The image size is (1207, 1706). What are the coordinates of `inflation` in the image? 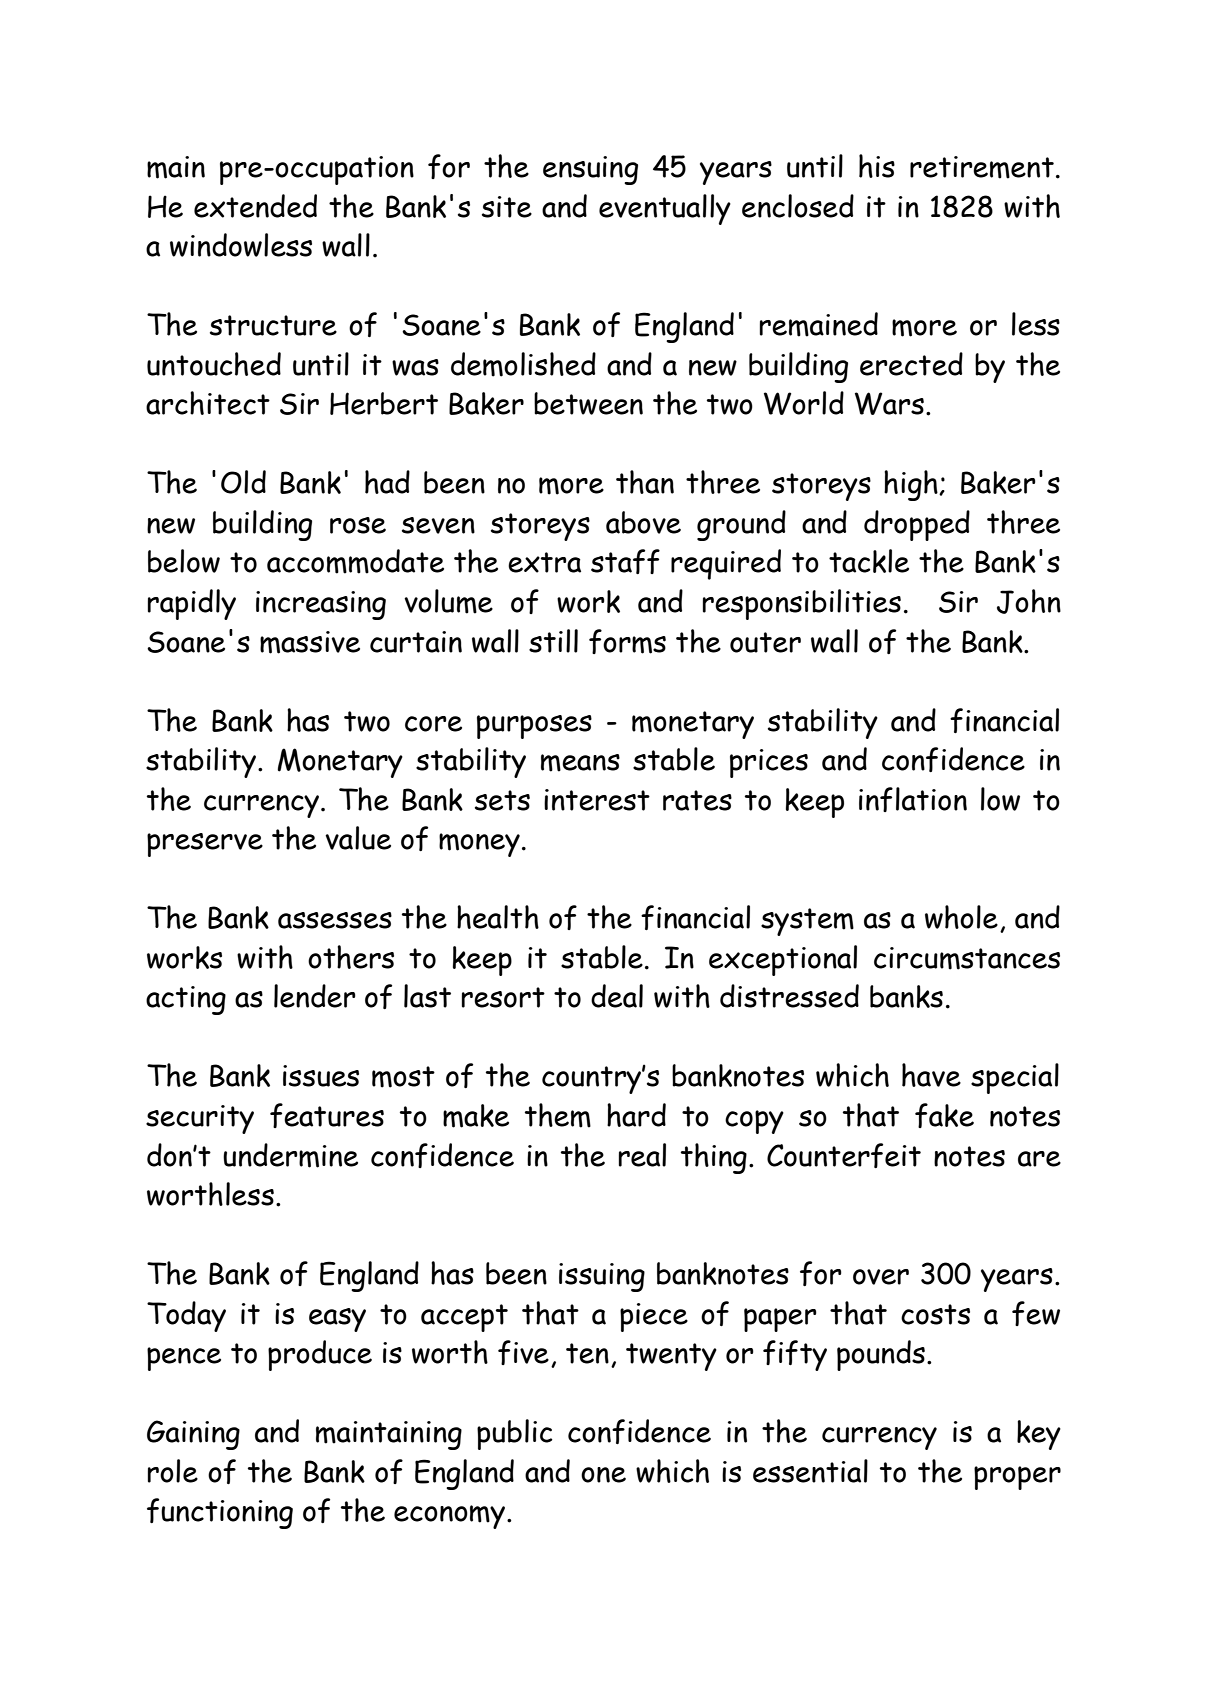 It's located at (913, 799).
